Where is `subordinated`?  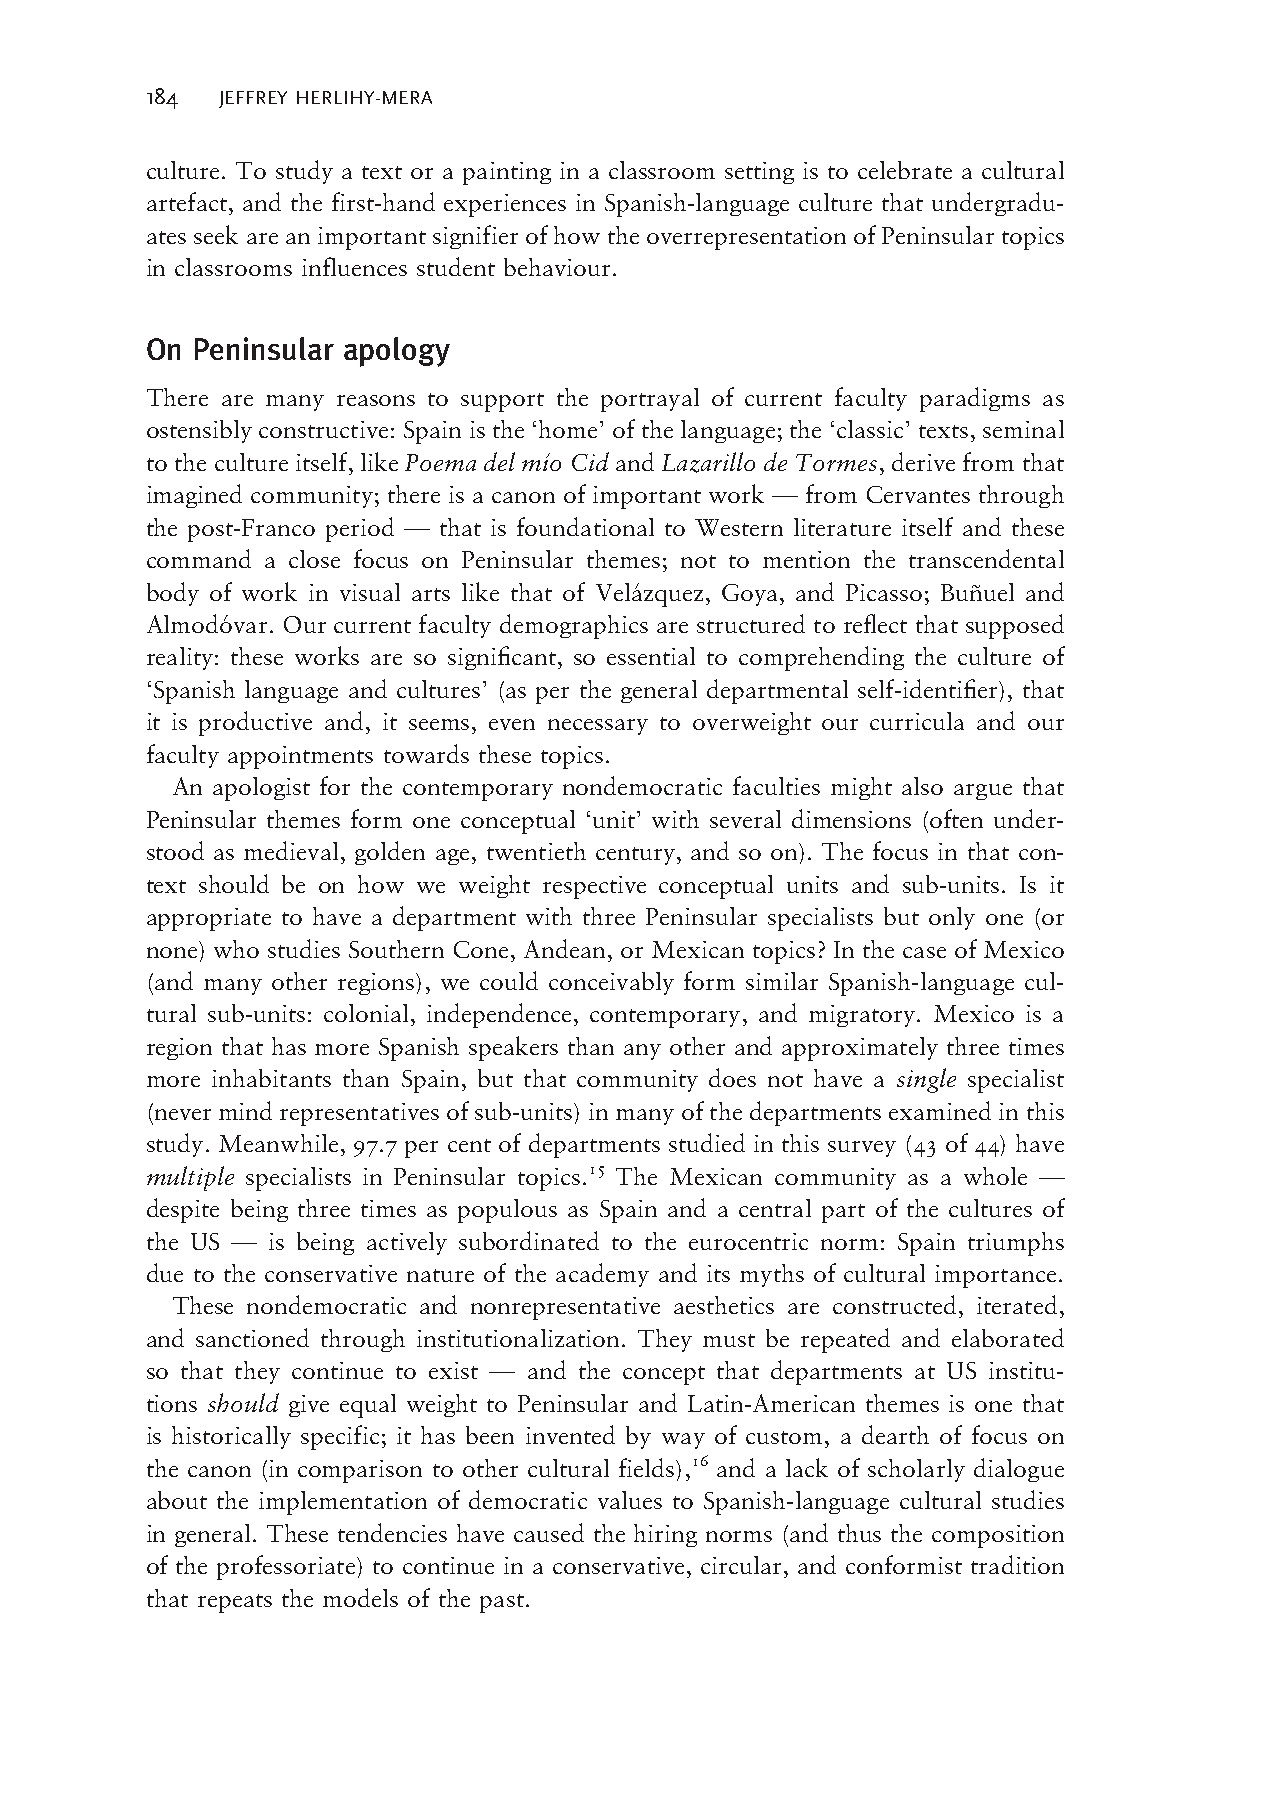 subordinated is located at coordinates (529, 1240).
